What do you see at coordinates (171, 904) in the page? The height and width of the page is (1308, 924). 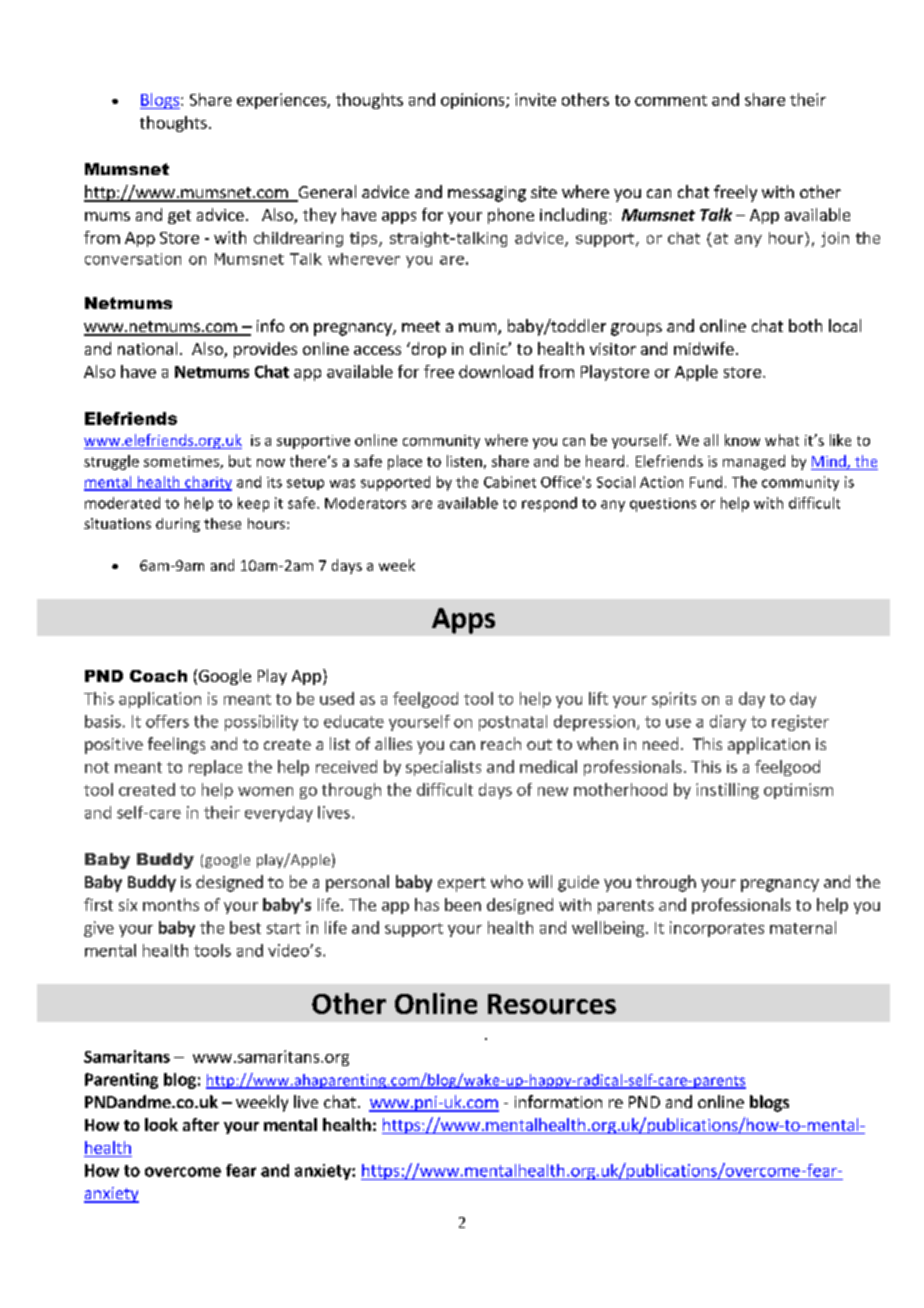 I see `months` at bounding box center [171, 904].
